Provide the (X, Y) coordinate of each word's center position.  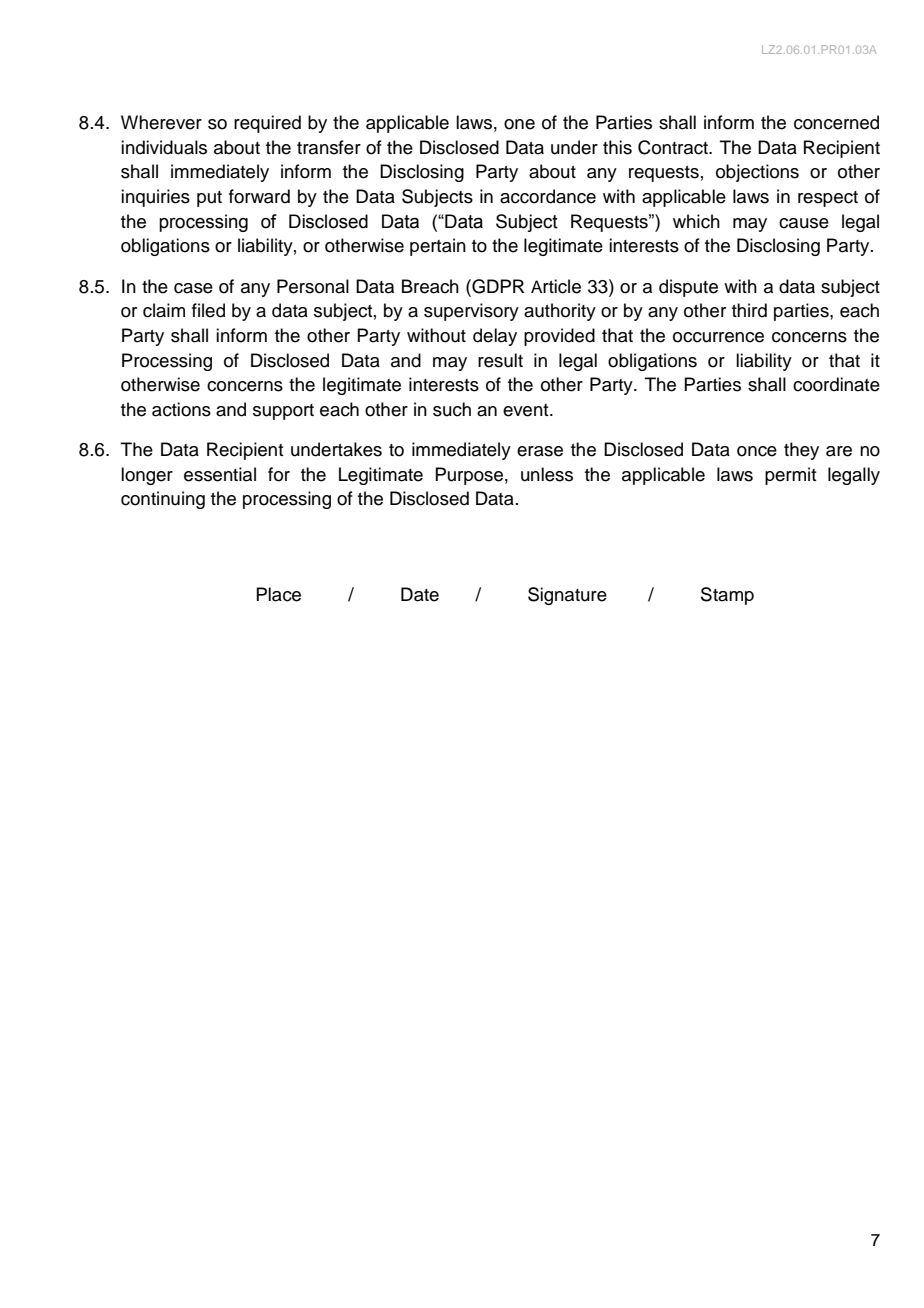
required (267, 124)
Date (420, 594)
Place (278, 594)
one (519, 124)
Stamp (727, 596)
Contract (674, 147)
